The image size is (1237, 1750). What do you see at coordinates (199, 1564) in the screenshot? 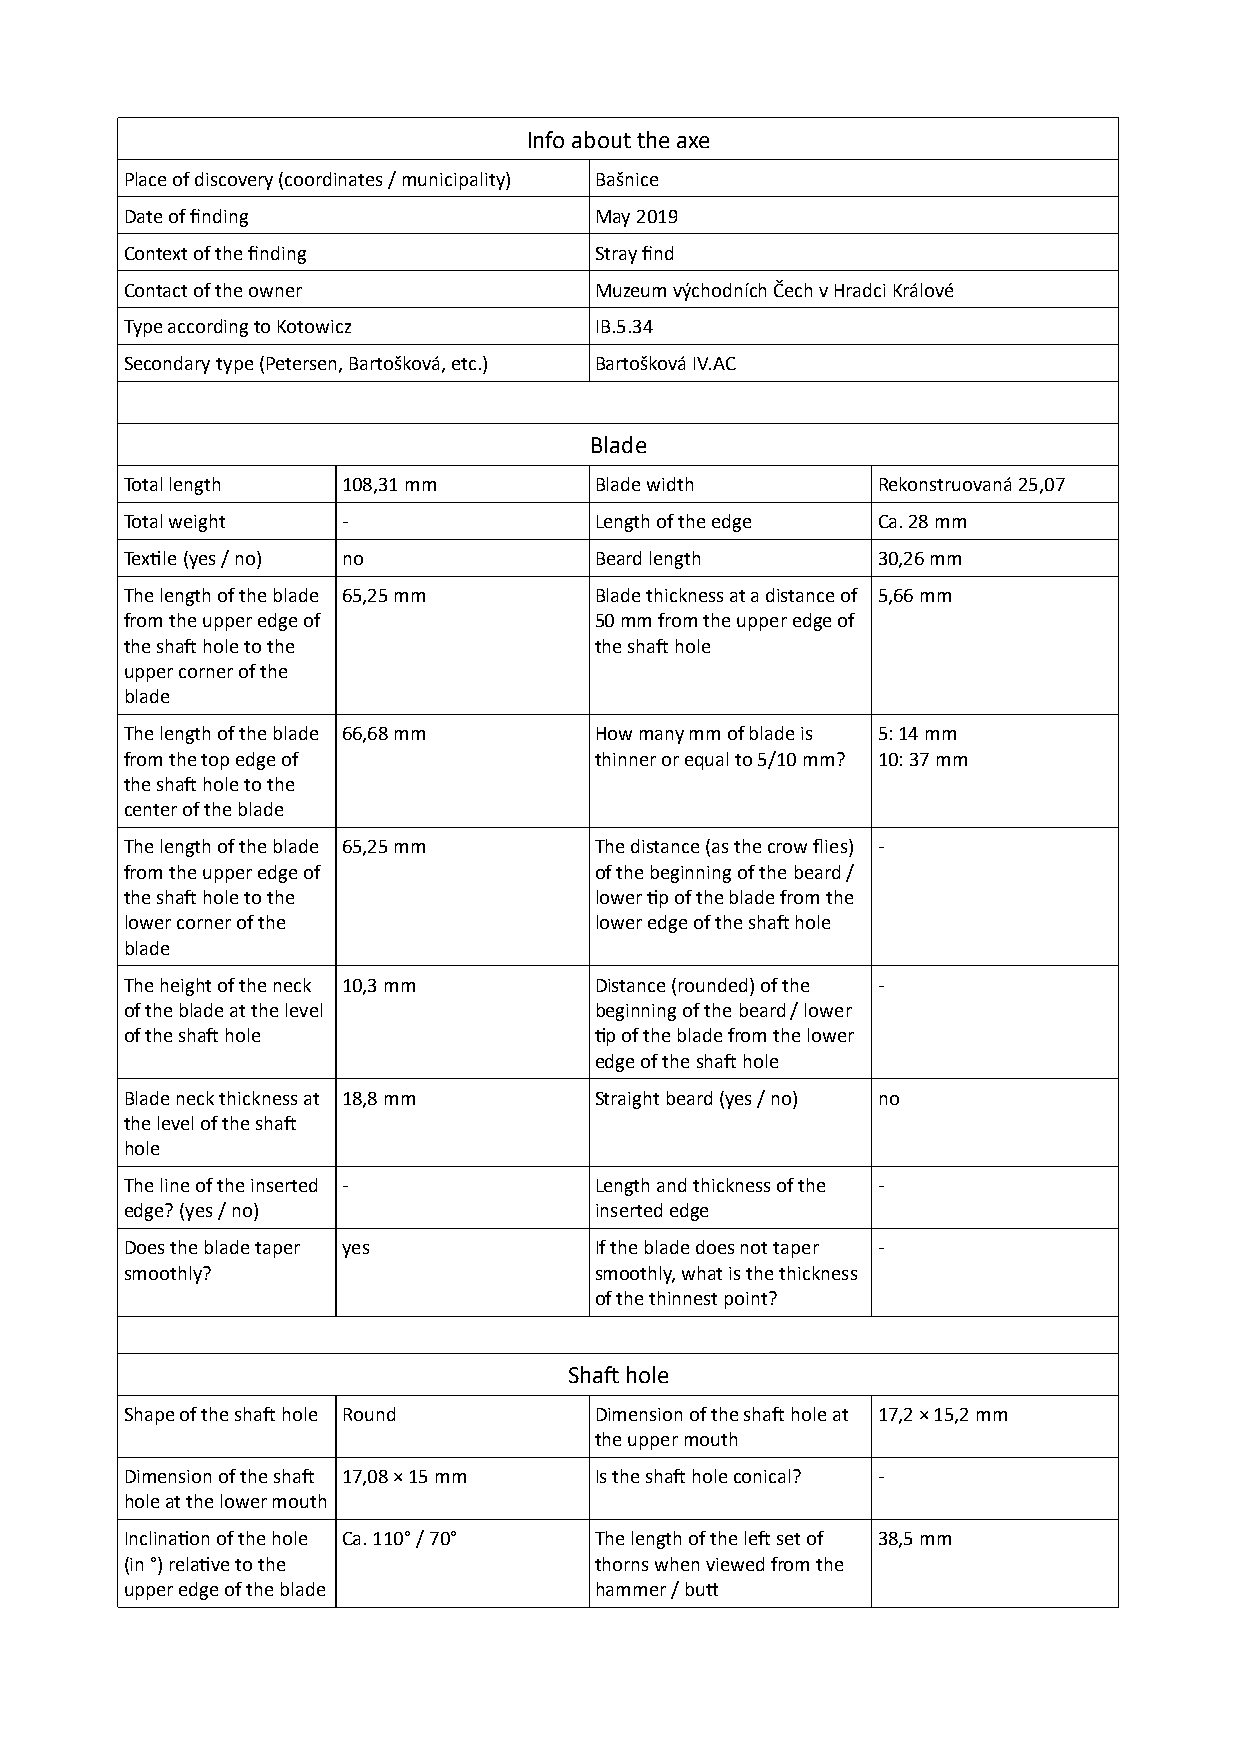
I see `relative` at bounding box center [199, 1564].
